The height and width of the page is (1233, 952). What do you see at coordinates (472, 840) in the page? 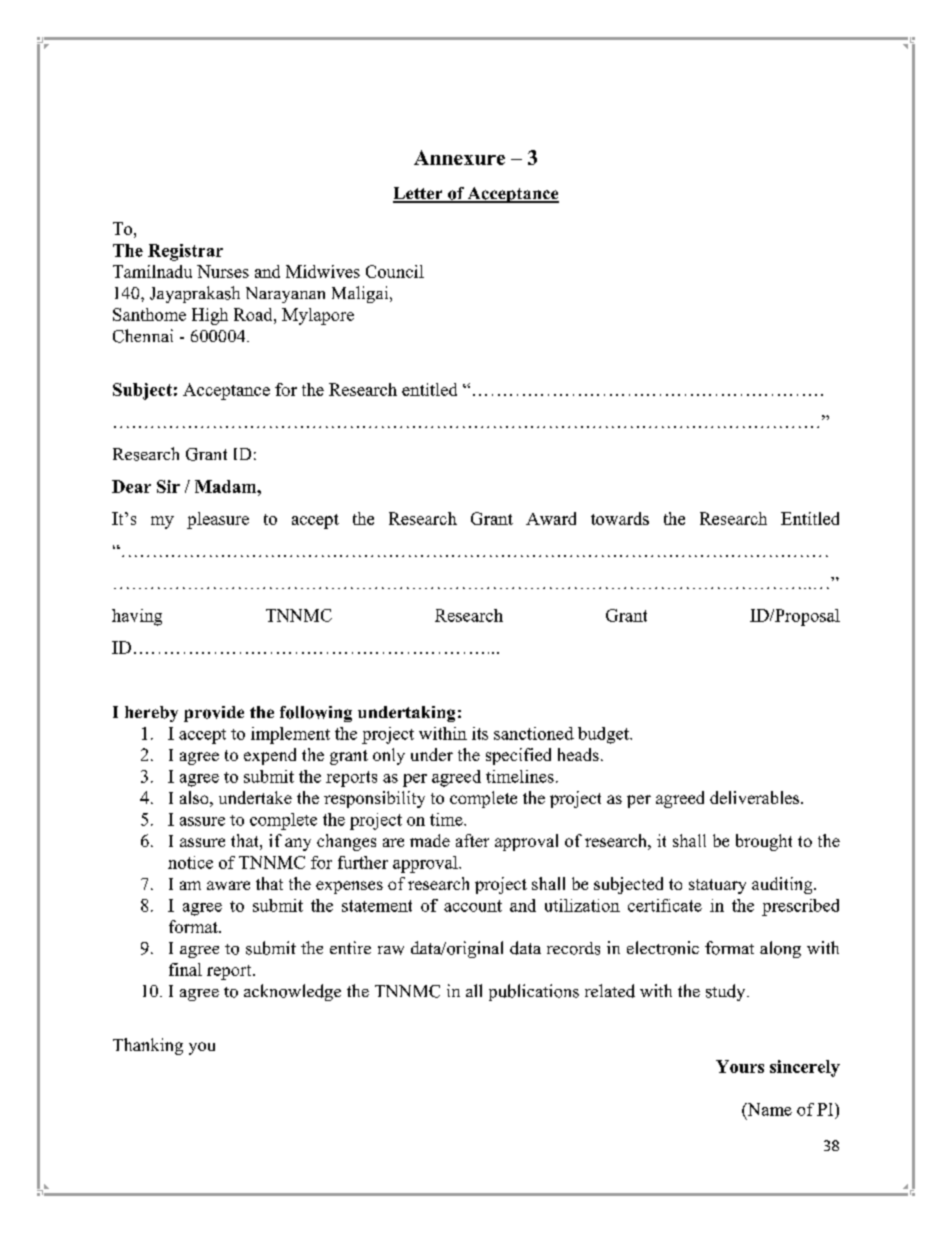
I see `after` at bounding box center [472, 840].
